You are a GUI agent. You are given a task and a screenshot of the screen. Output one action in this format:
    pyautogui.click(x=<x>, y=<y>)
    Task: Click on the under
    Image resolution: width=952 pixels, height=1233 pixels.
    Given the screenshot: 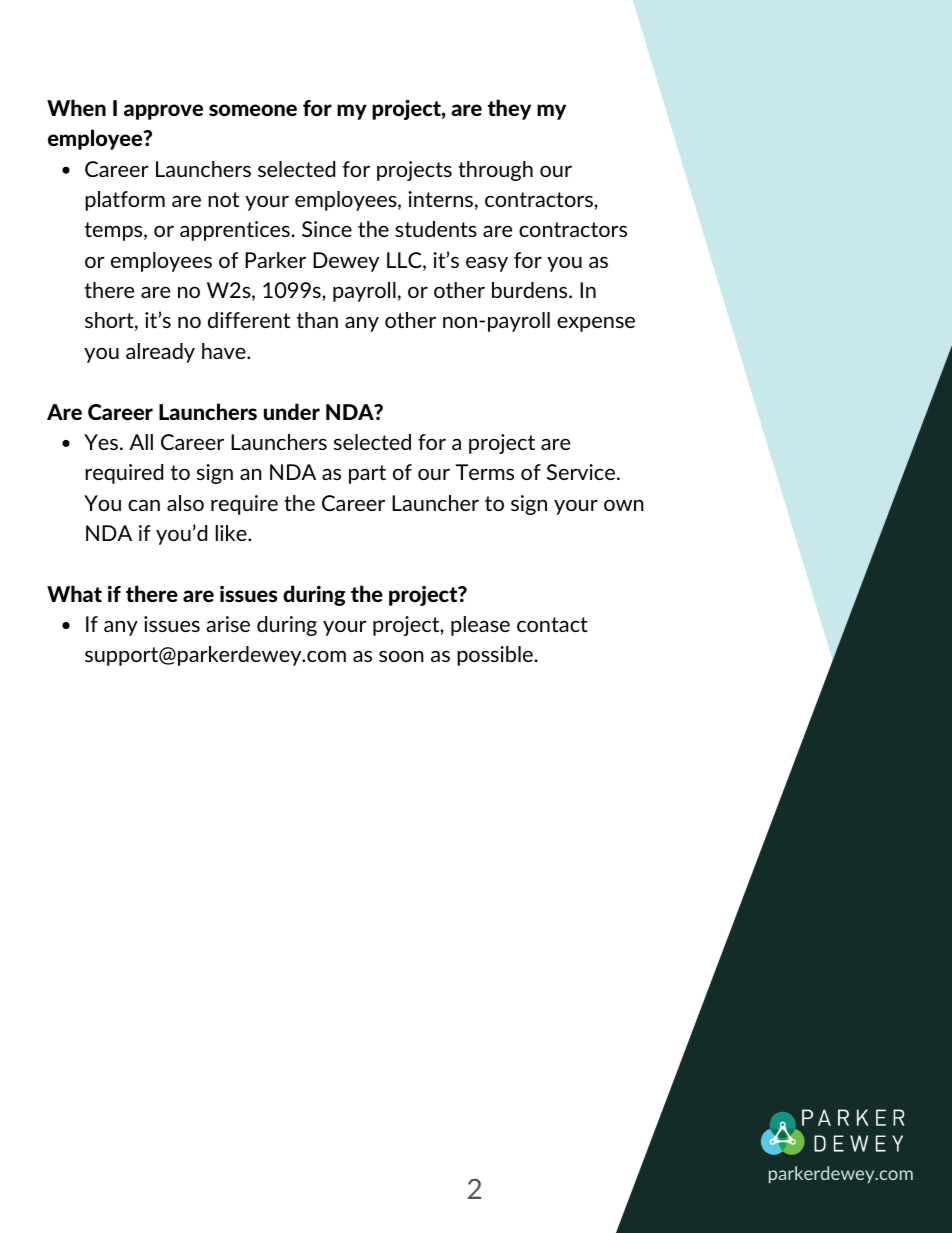 What is the action you would take?
    pyautogui.click(x=292, y=411)
